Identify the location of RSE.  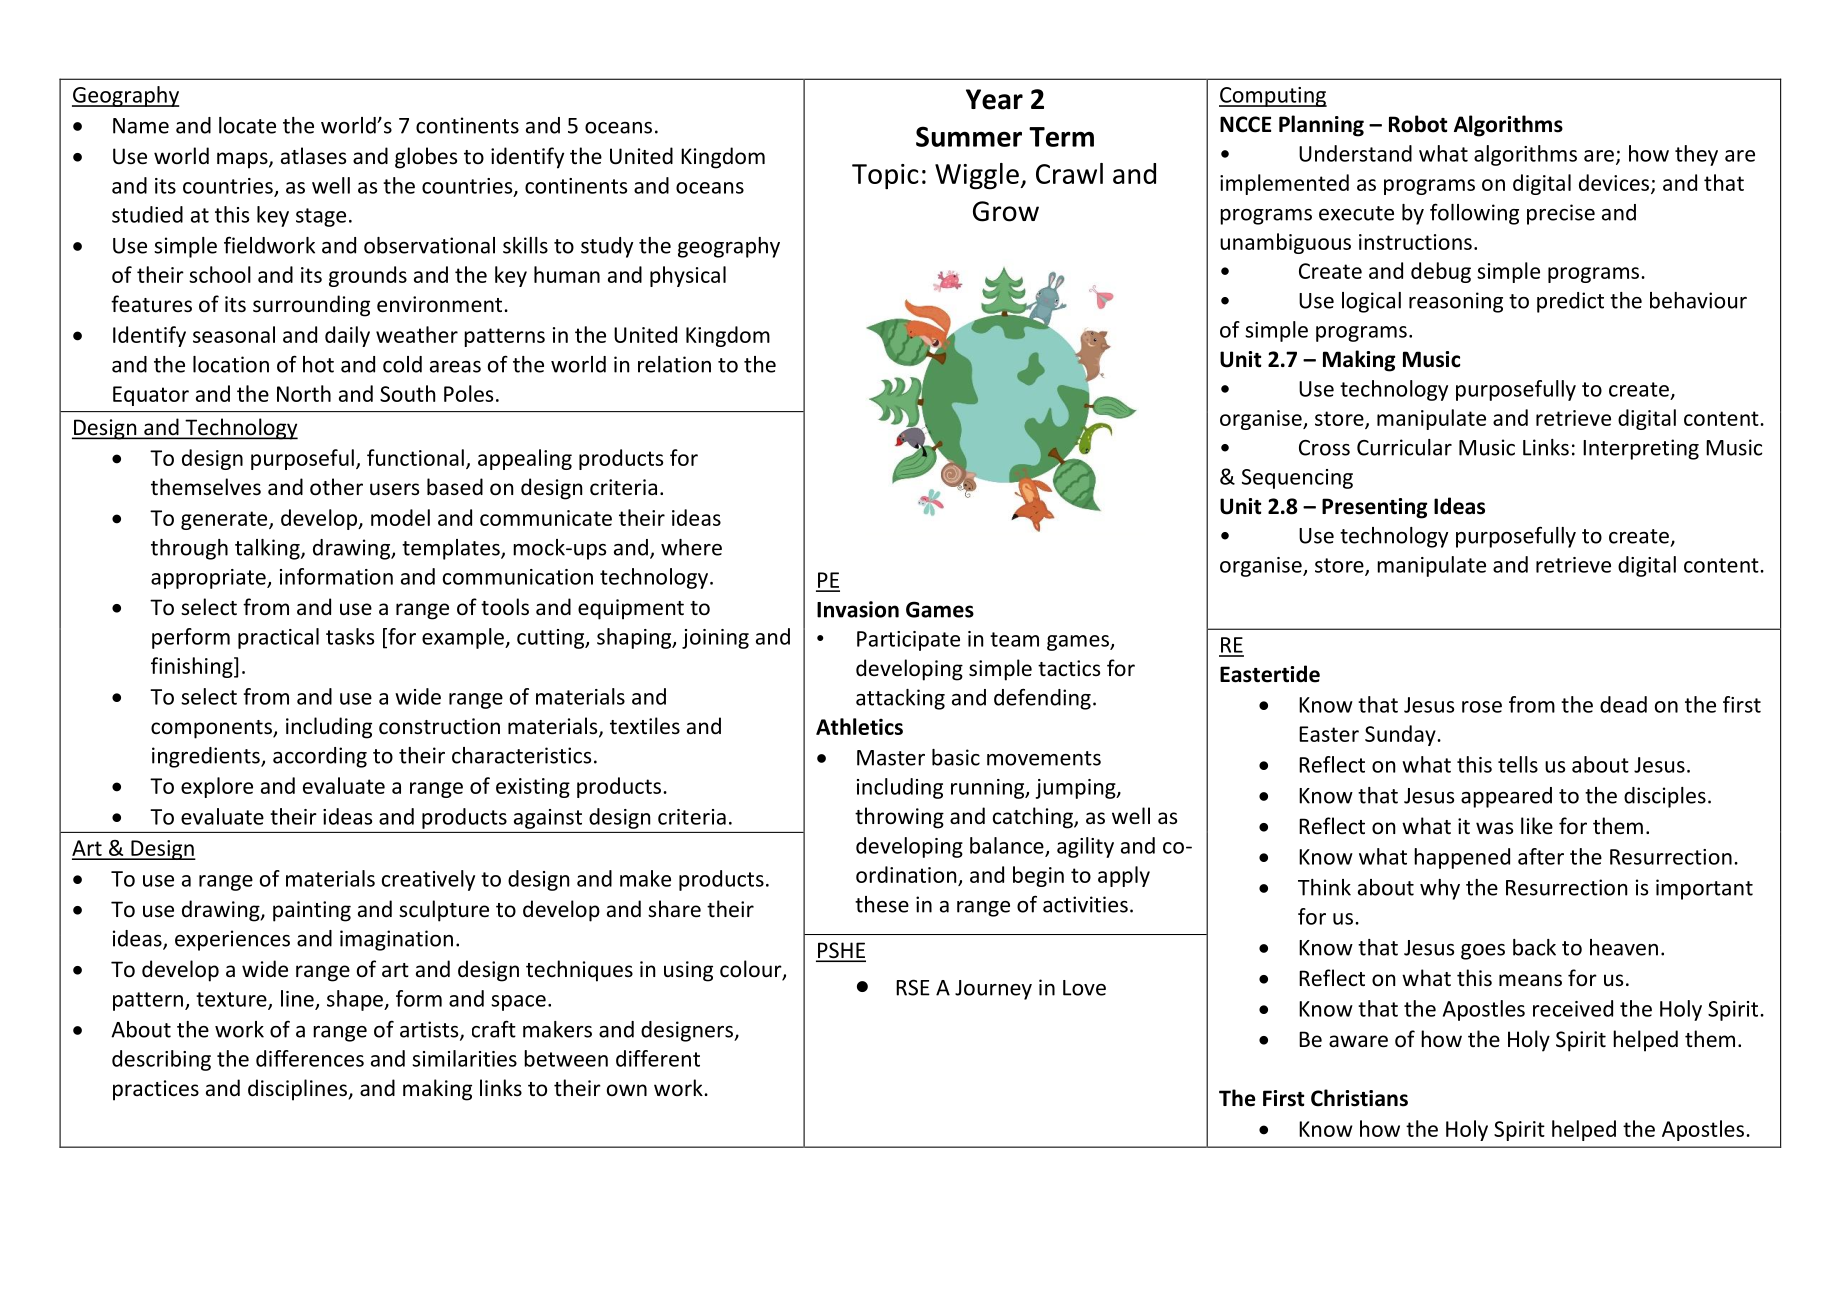
(913, 987).
